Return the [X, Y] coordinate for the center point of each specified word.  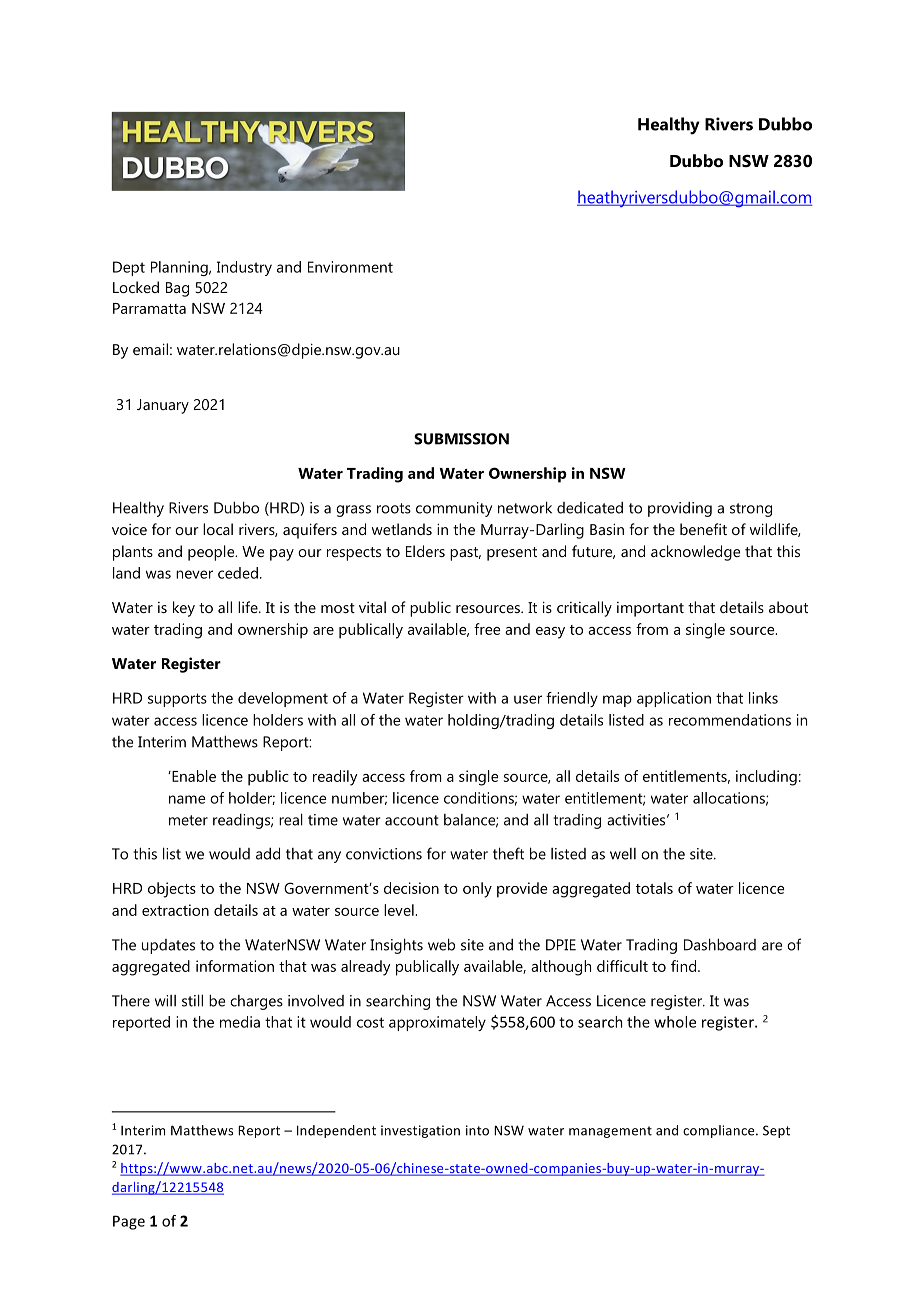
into [477, 1130]
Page [129, 1222]
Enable [193, 776]
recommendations [730, 720]
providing [680, 509]
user [528, 699]
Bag [177, 289]
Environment [350, 267]
